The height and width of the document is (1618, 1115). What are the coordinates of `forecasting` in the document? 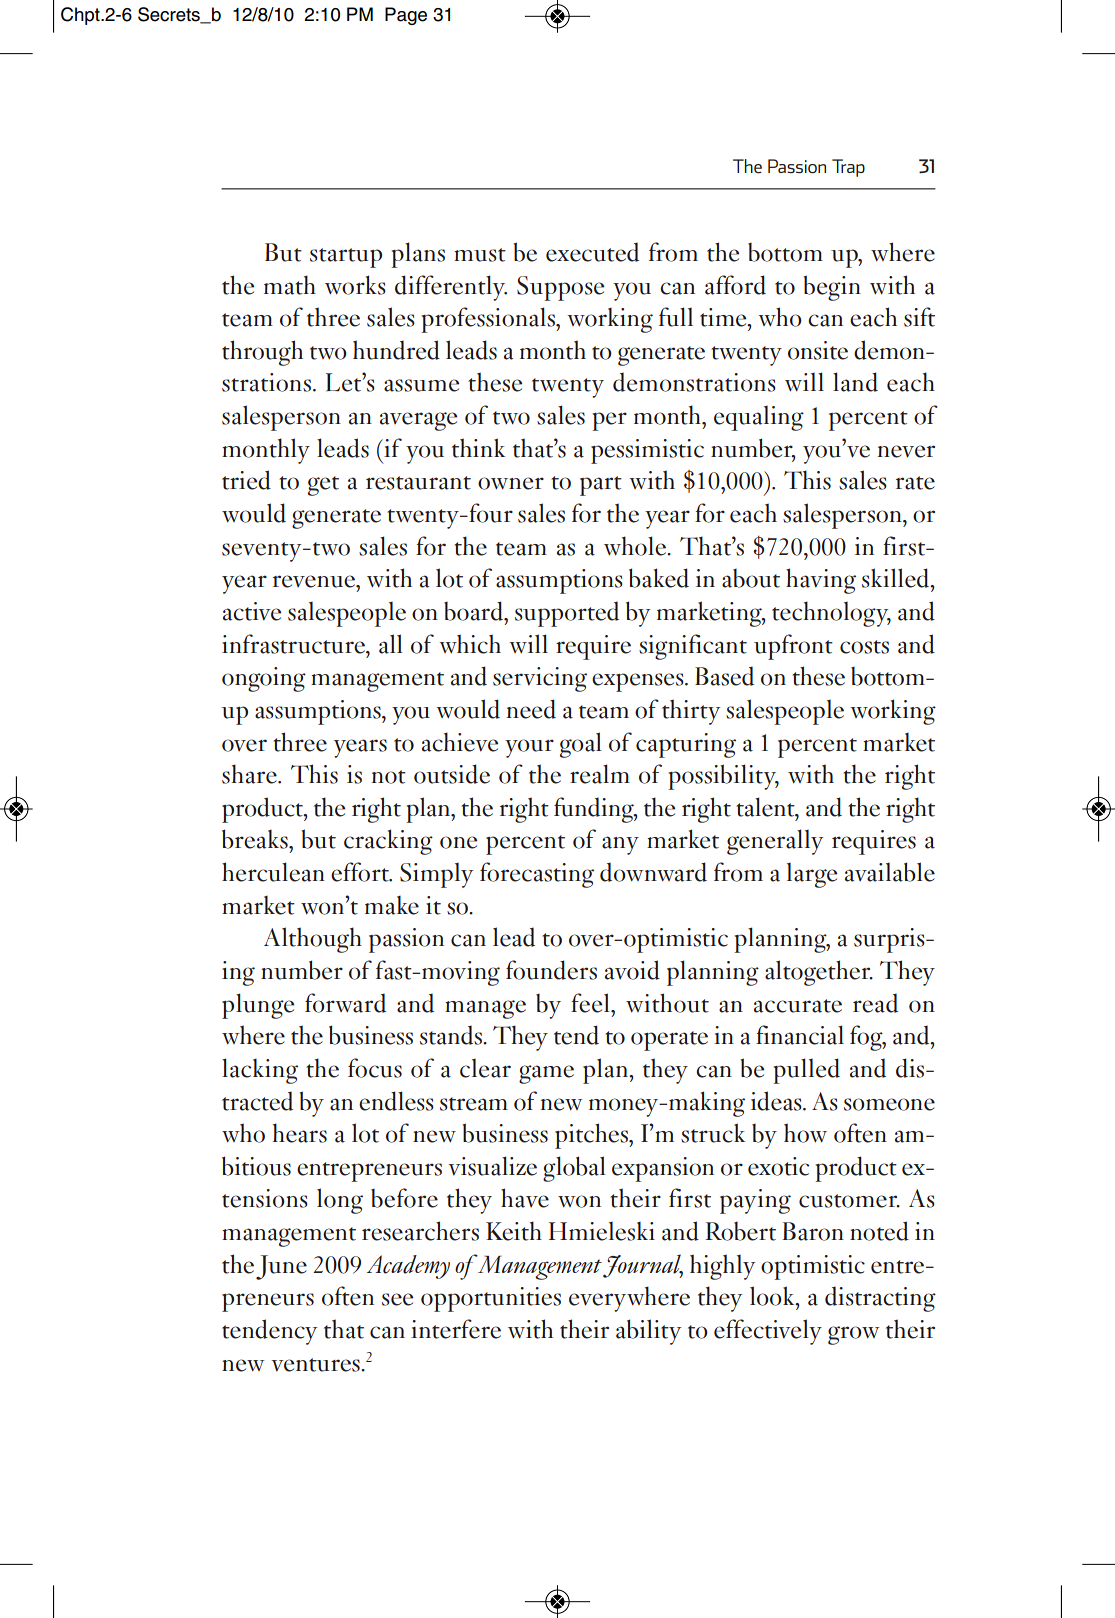 It's located at (537, 875).
